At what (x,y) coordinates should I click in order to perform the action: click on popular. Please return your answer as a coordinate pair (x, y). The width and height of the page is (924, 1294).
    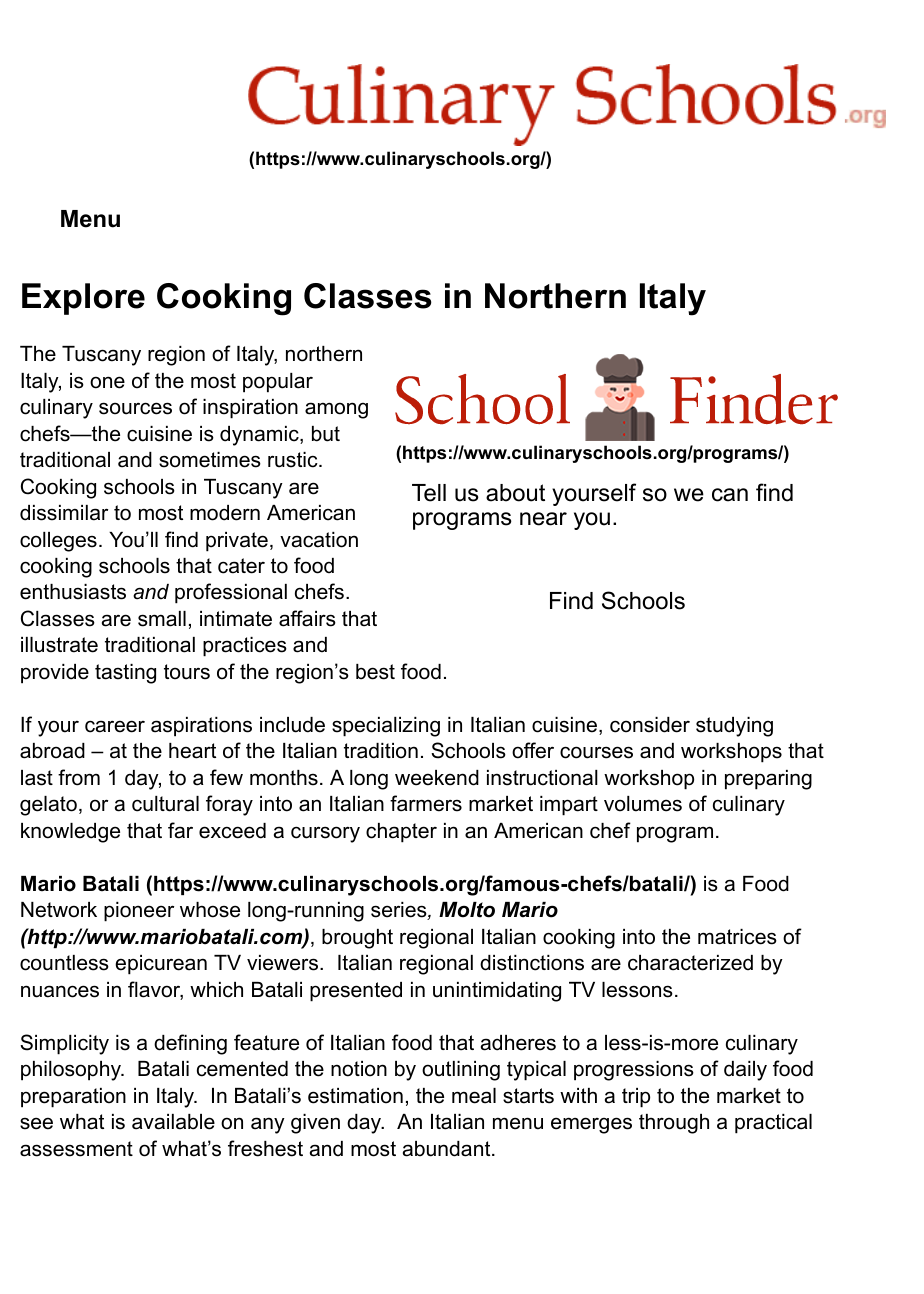
    Looking at the image, I should click on (278, 383).
